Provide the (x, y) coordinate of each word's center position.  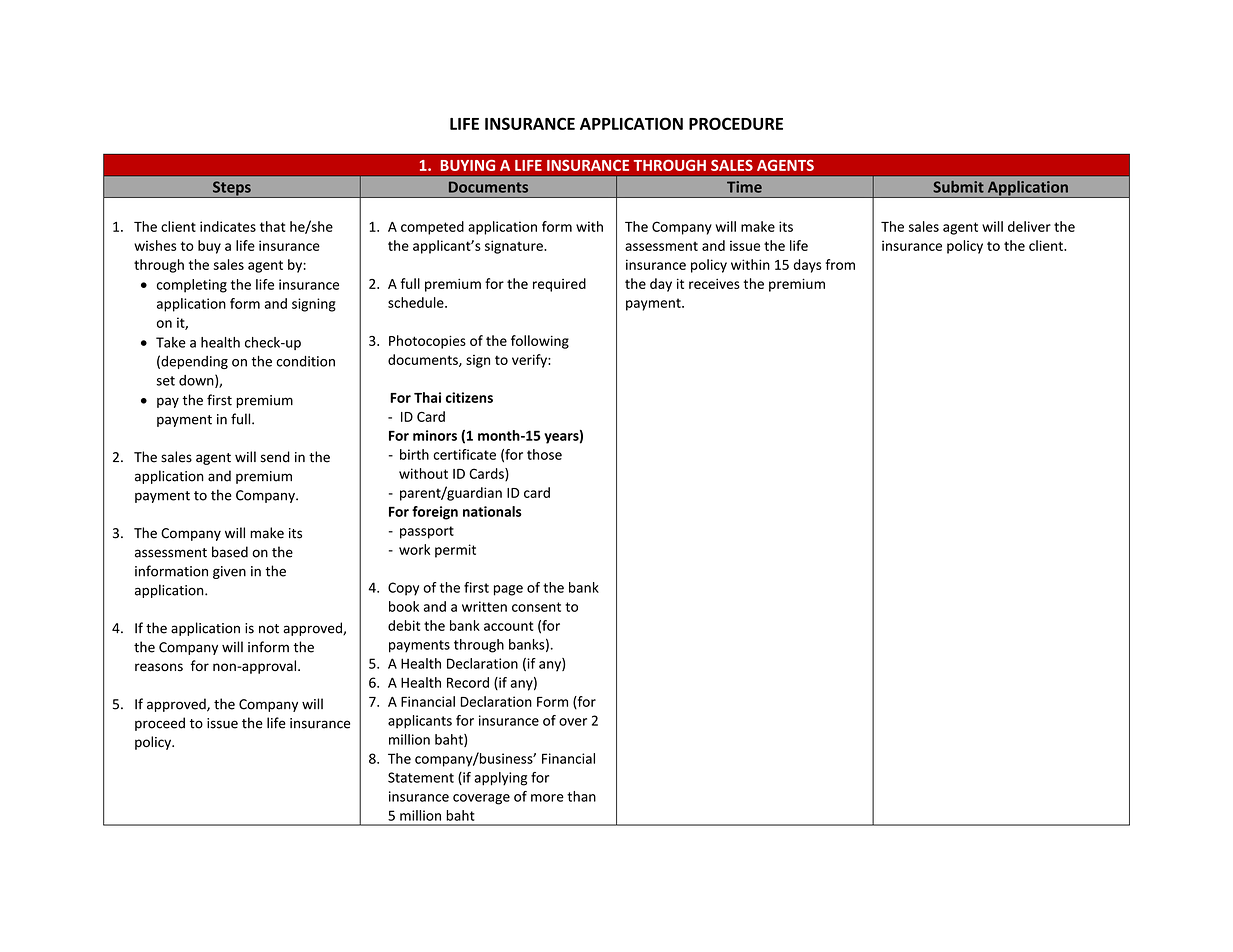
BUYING (467, 165)
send (275, 457)
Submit (958, 187)
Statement (421, 777)
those (544, 454)
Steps (232, 189)
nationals (492, 511)
